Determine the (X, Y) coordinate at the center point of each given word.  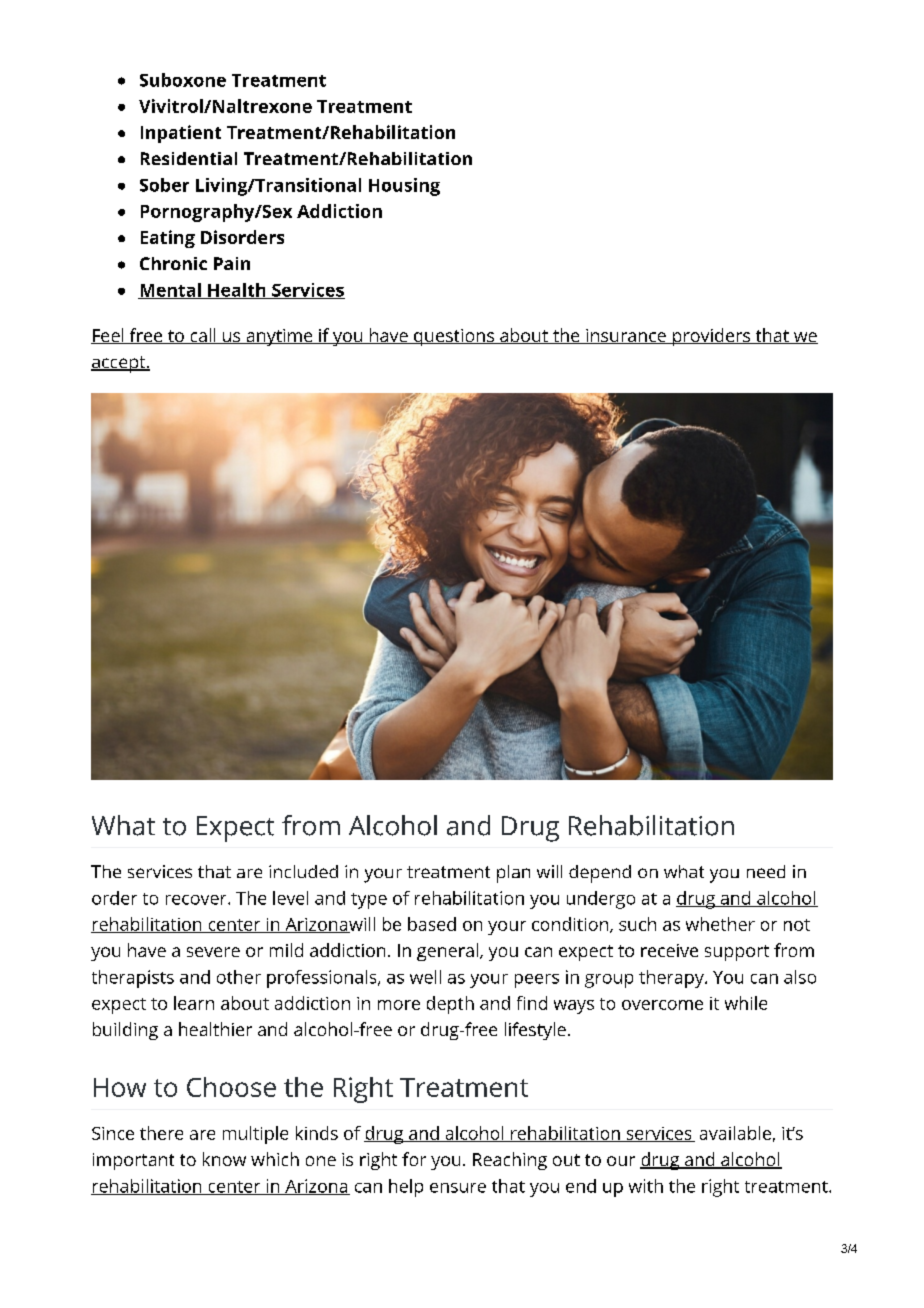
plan (513, 874)
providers (712, 337)
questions (454, 337)
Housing (404, 187)
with (646, 1186)
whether (720, 924)
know (224, 1159)
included (303, 871)
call (203, 336)
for (414, 1159)
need (766, 871)
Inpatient (181, 134)
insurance (626, 336)
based (432, 924)
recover (197, 900)
